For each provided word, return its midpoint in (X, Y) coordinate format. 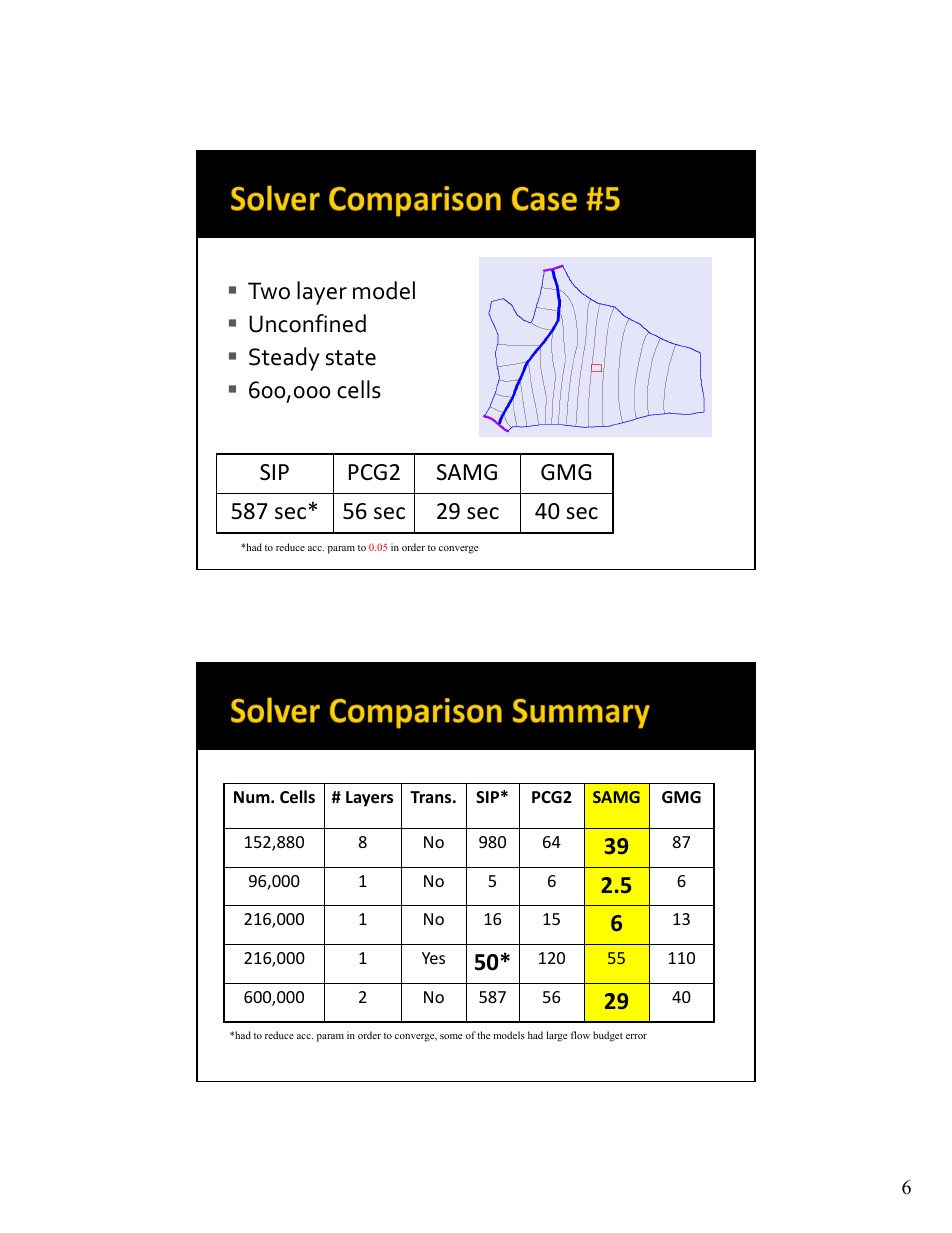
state (351, 358)
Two (269, 291)
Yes (433, 958)
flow (580, 1035)
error (636, 1036)
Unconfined (307, 323)
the (484, 1035)
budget (608, 1036)
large (557, 1036)
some (451, 1036)
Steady (284, 359)
